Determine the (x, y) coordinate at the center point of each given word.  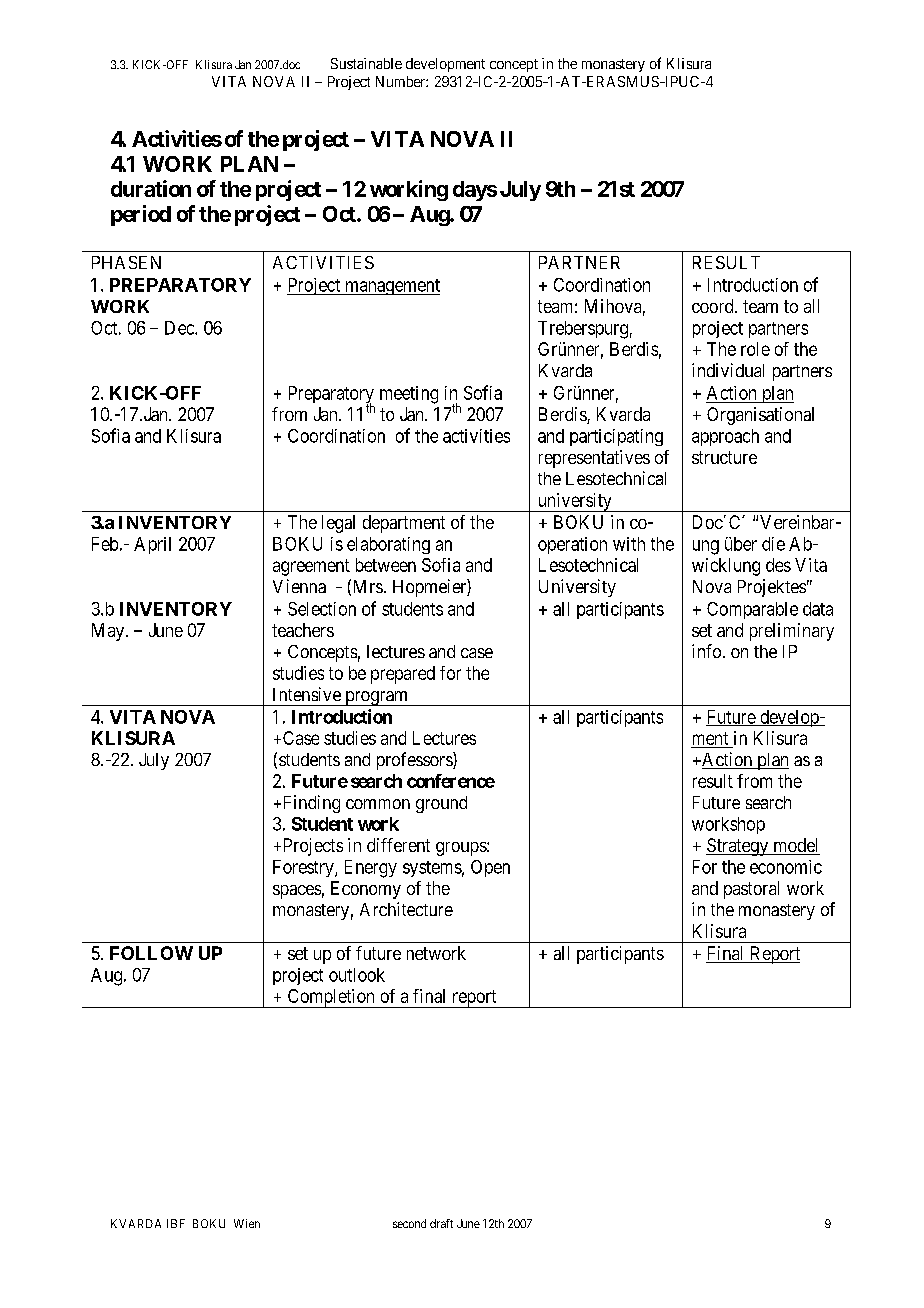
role (755, 349)
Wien (247, 1223)
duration (151, 188)
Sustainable (366, 63)
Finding (310, 804)
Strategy (738, 847)
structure (724, 457)
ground (441, 804)
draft (441, 1223)
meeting (409, 395)
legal (338, 524)
